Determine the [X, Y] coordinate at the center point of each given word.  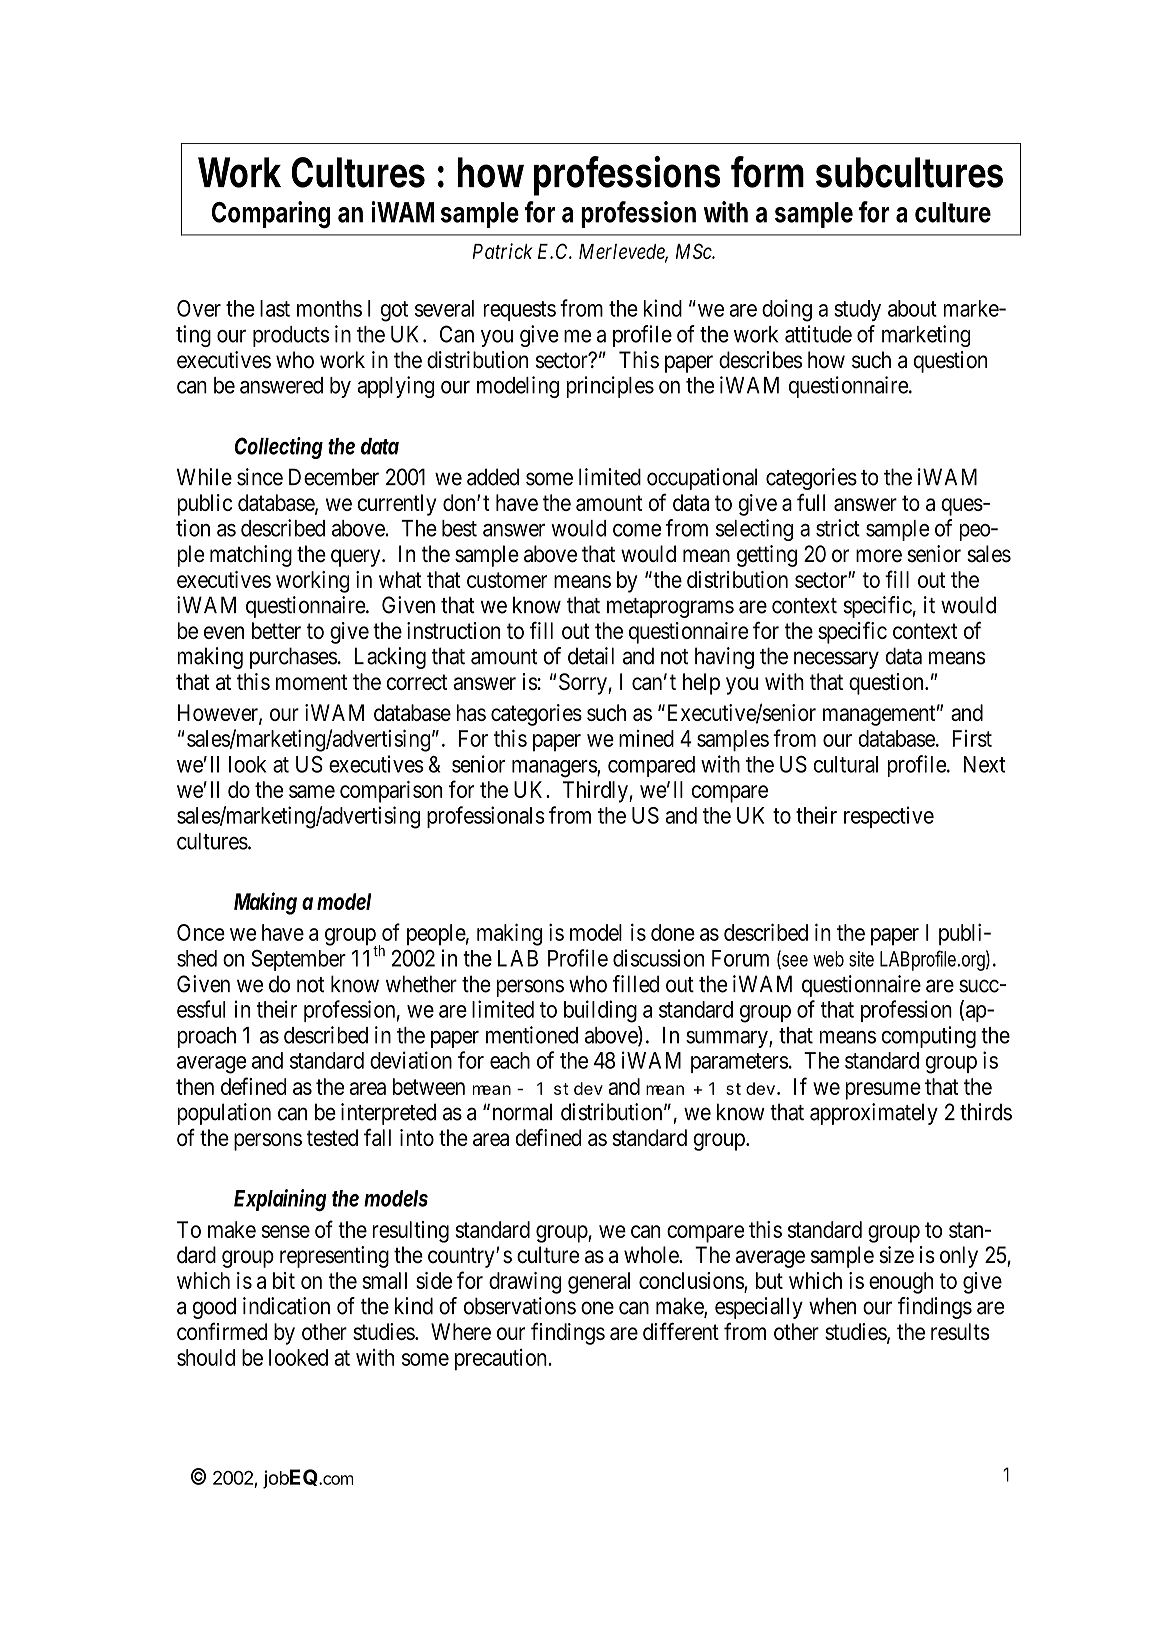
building [600, 1011]
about [912, 308]
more [879, 556]
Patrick [502, 251]
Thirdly [596, 792]
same [312, 791]
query [357, 558]
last [275, 308]
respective [889, 817]
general [599, 1283]
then [195, 1086]
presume [883, 1091]
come [637, 530]
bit [284, 1280]
